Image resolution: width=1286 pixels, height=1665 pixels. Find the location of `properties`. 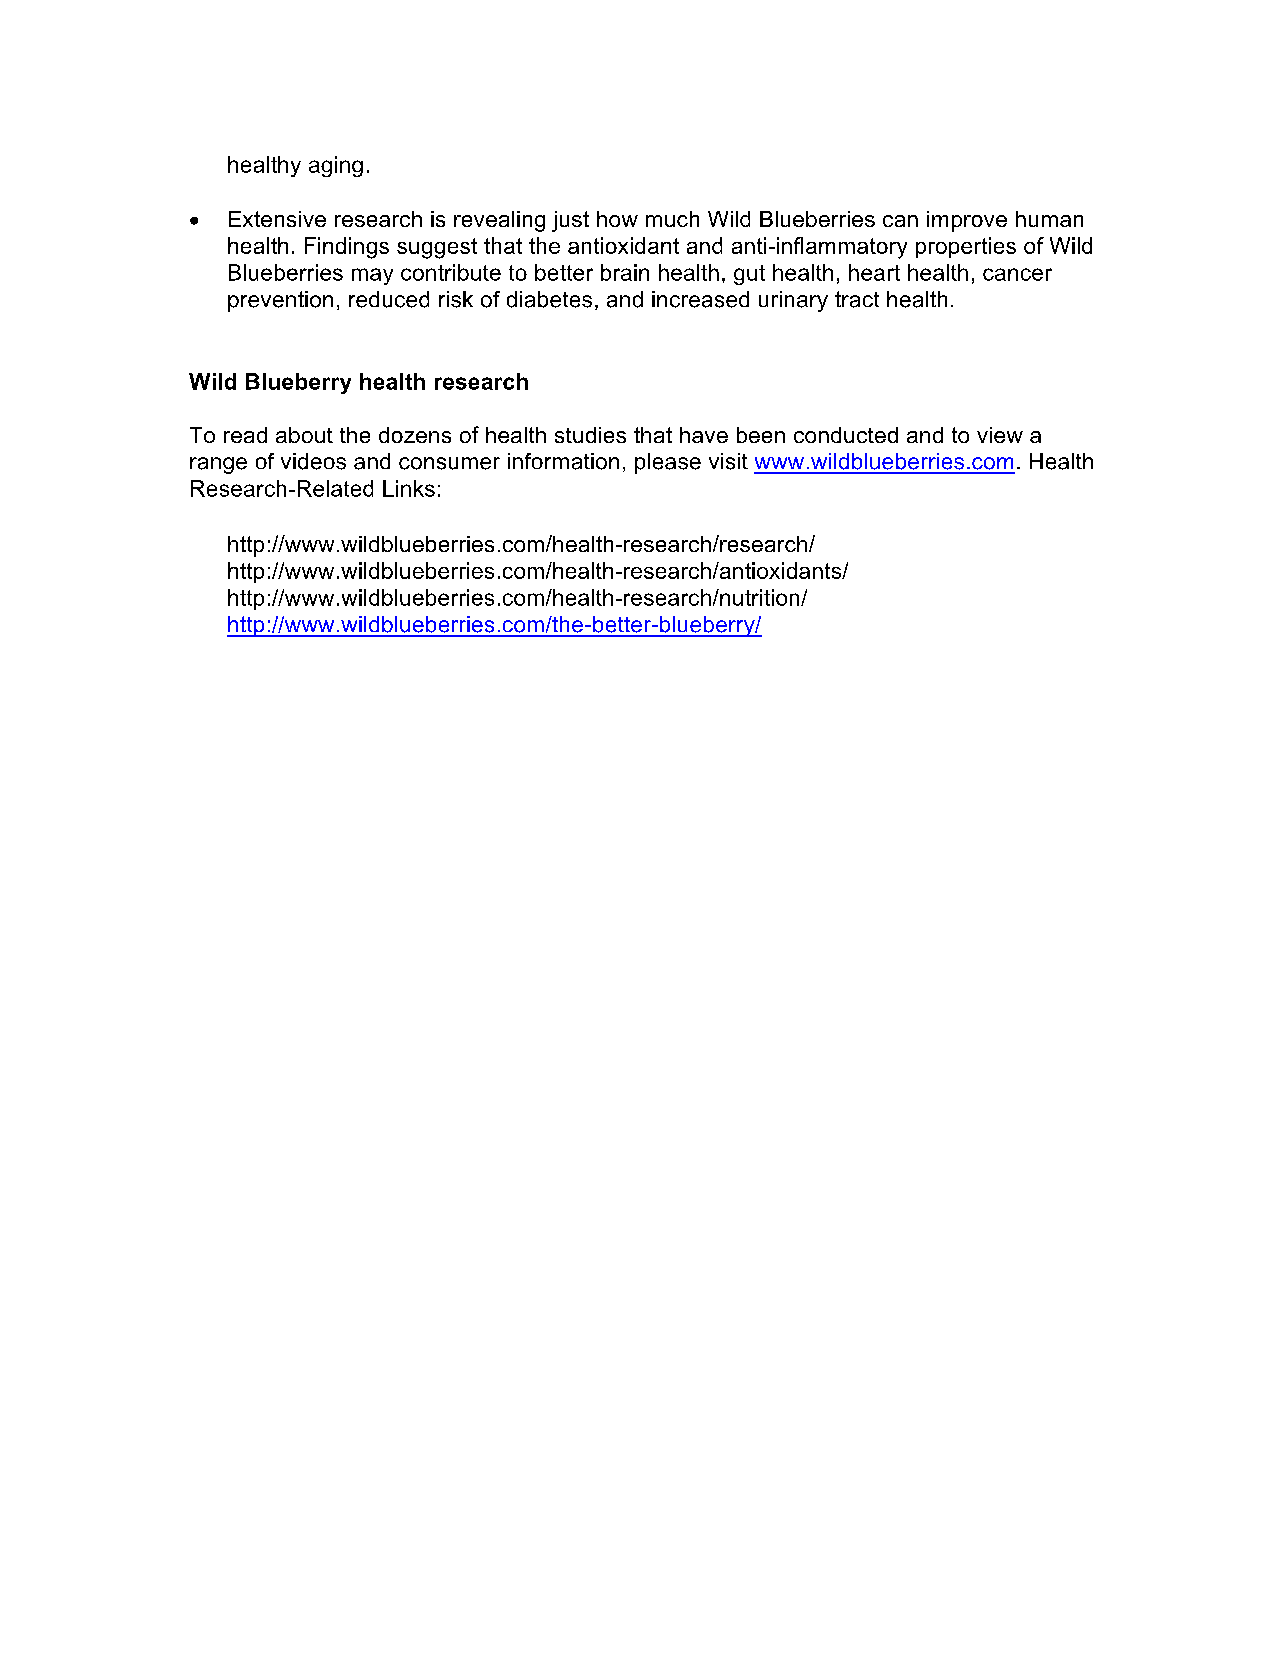

properties is located at coordinates (966, 247).
